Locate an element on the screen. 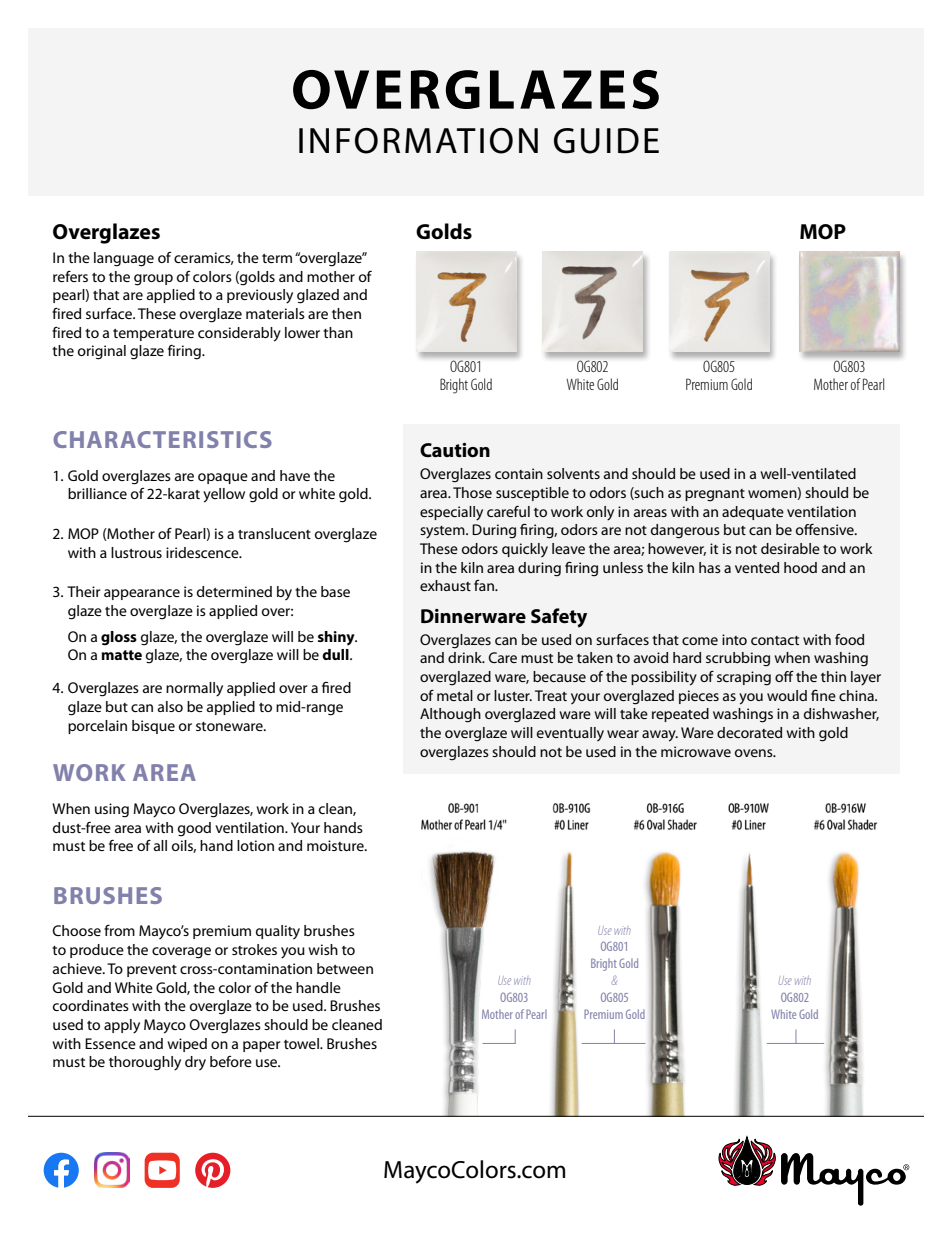  language is located at coordinates (124, 259).
